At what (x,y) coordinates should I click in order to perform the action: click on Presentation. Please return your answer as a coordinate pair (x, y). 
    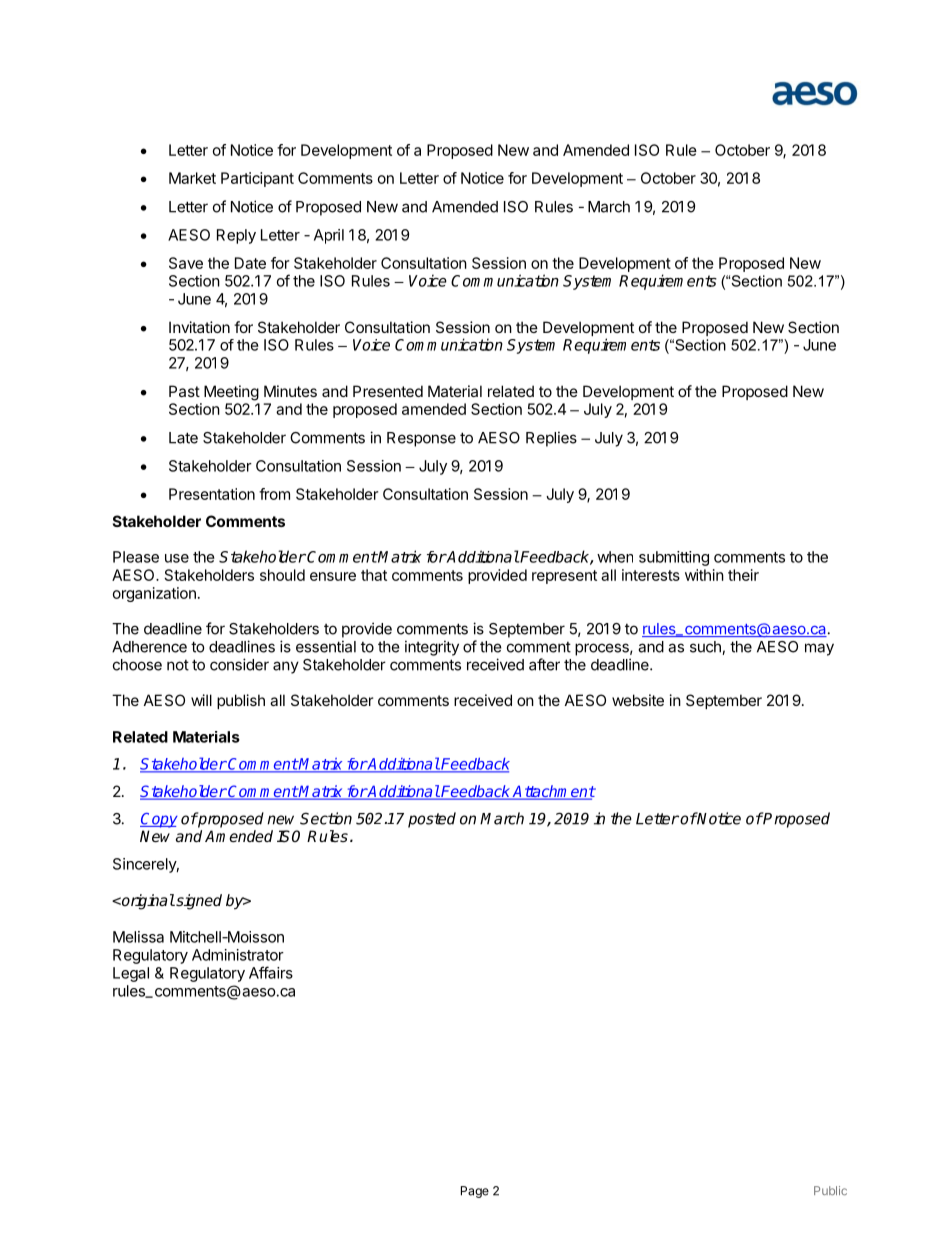
    Looking at the image, I should click on (212, 494).
